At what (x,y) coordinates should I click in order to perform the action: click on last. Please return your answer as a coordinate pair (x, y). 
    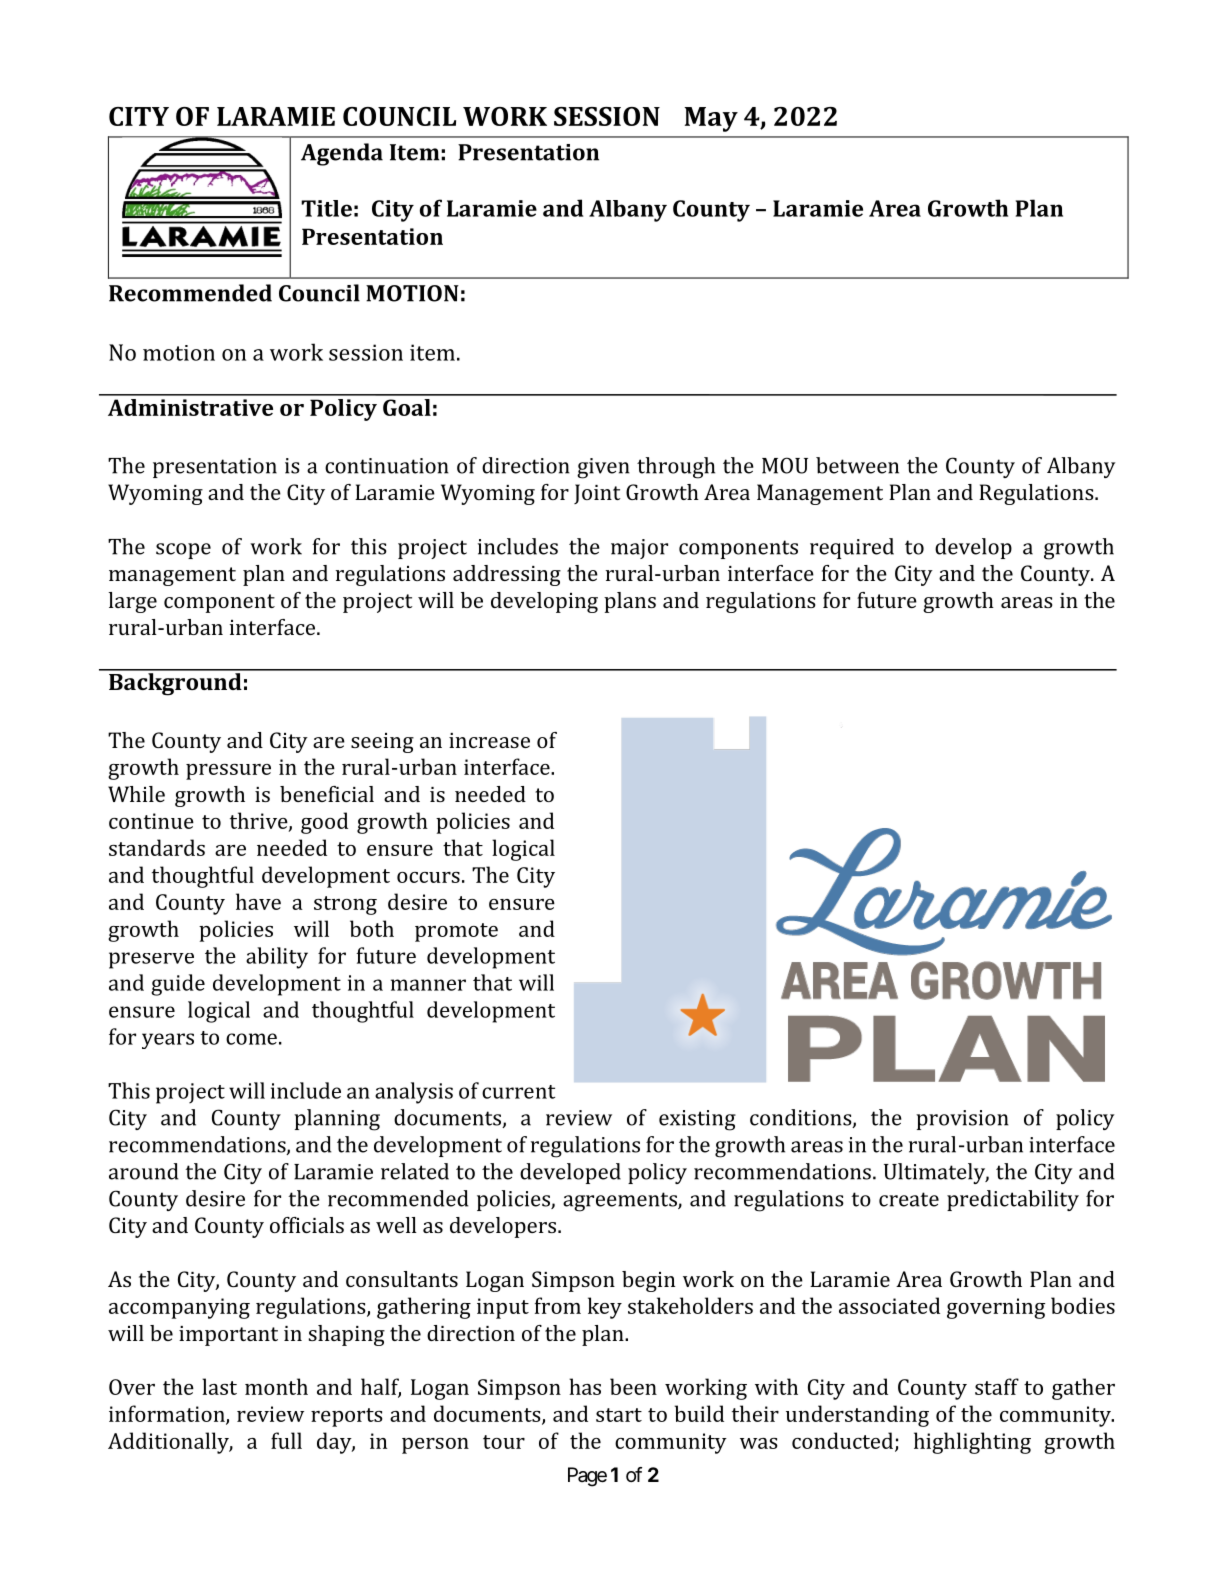
    Looking at the image, I should click on (219, 1386).
